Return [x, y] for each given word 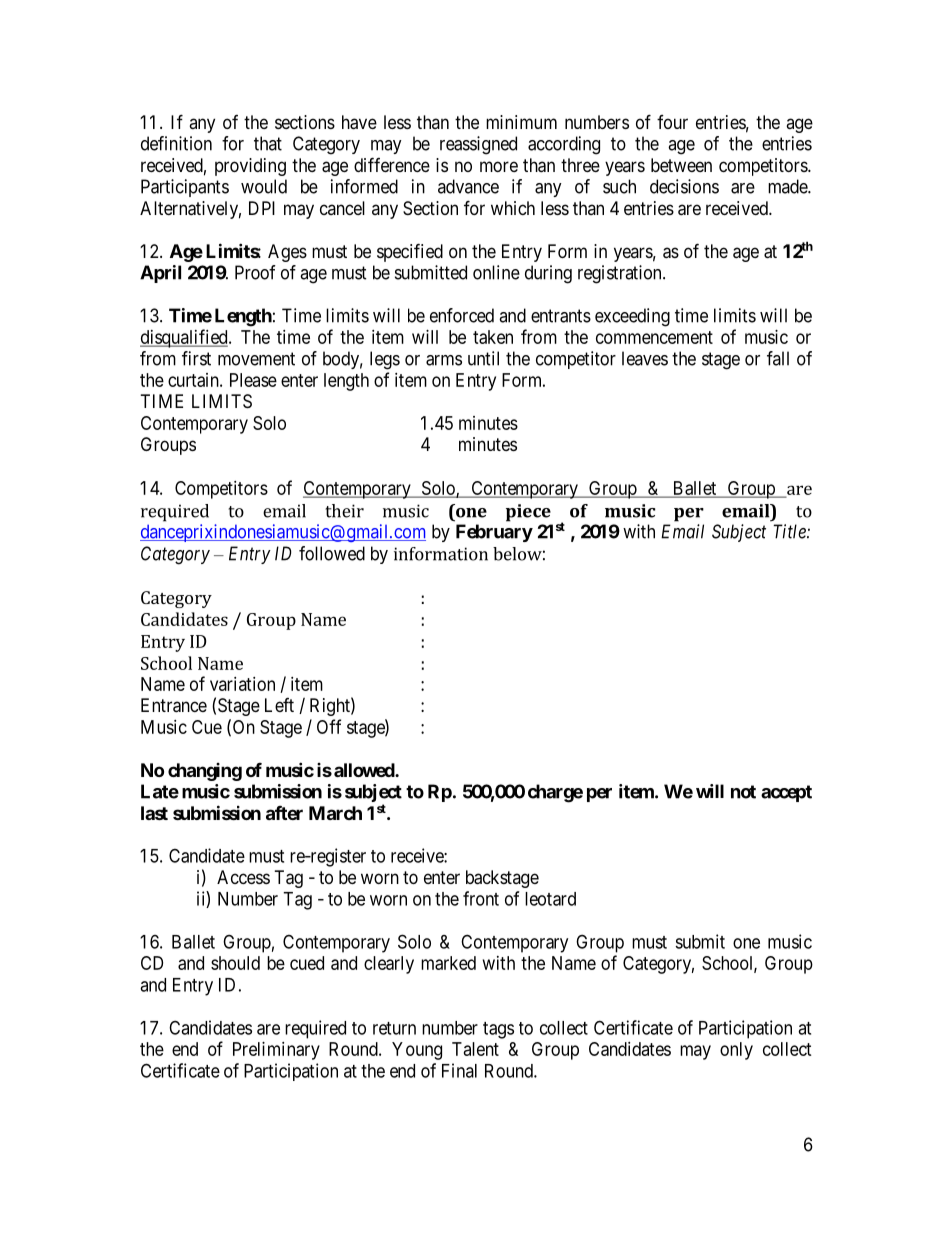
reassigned [478, 145]
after [284, 813]
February [494, 533]
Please [253, 380]
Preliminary [276, 1051]
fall [778, 358]
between [681, 165]
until [483, 358]
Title [790, 531]
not [743, 792]
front [481, 898]
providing [250, 167]
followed [332, 553]
